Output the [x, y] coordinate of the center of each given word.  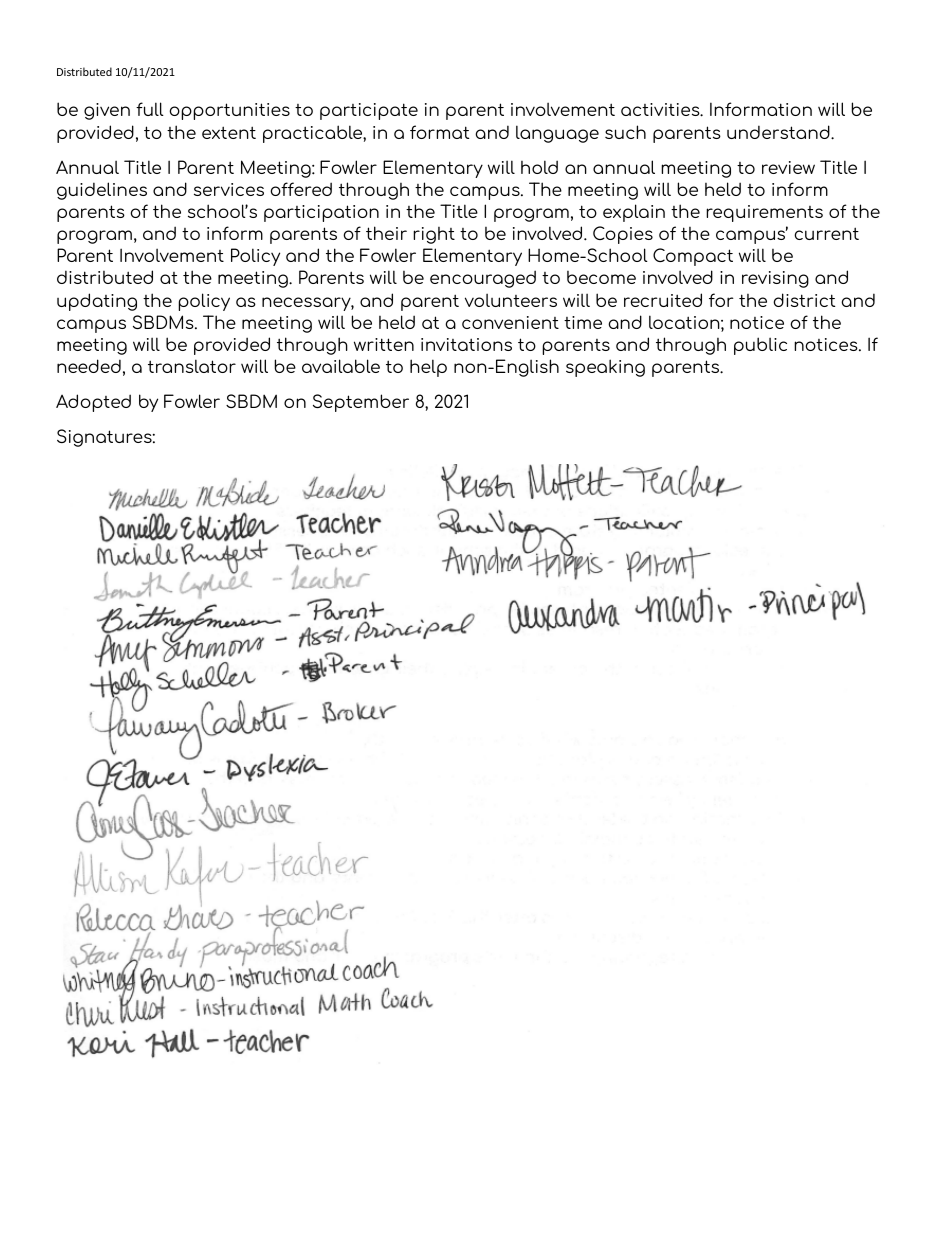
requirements [764, 213]
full [150, 109]
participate [369, 111]
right [434, 235]
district [804, 300]
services [229, 189]
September [361, 403]
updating [97, 302]
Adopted [93, 403]
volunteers [511, 300]
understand [779, 132]
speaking [605, 368]
